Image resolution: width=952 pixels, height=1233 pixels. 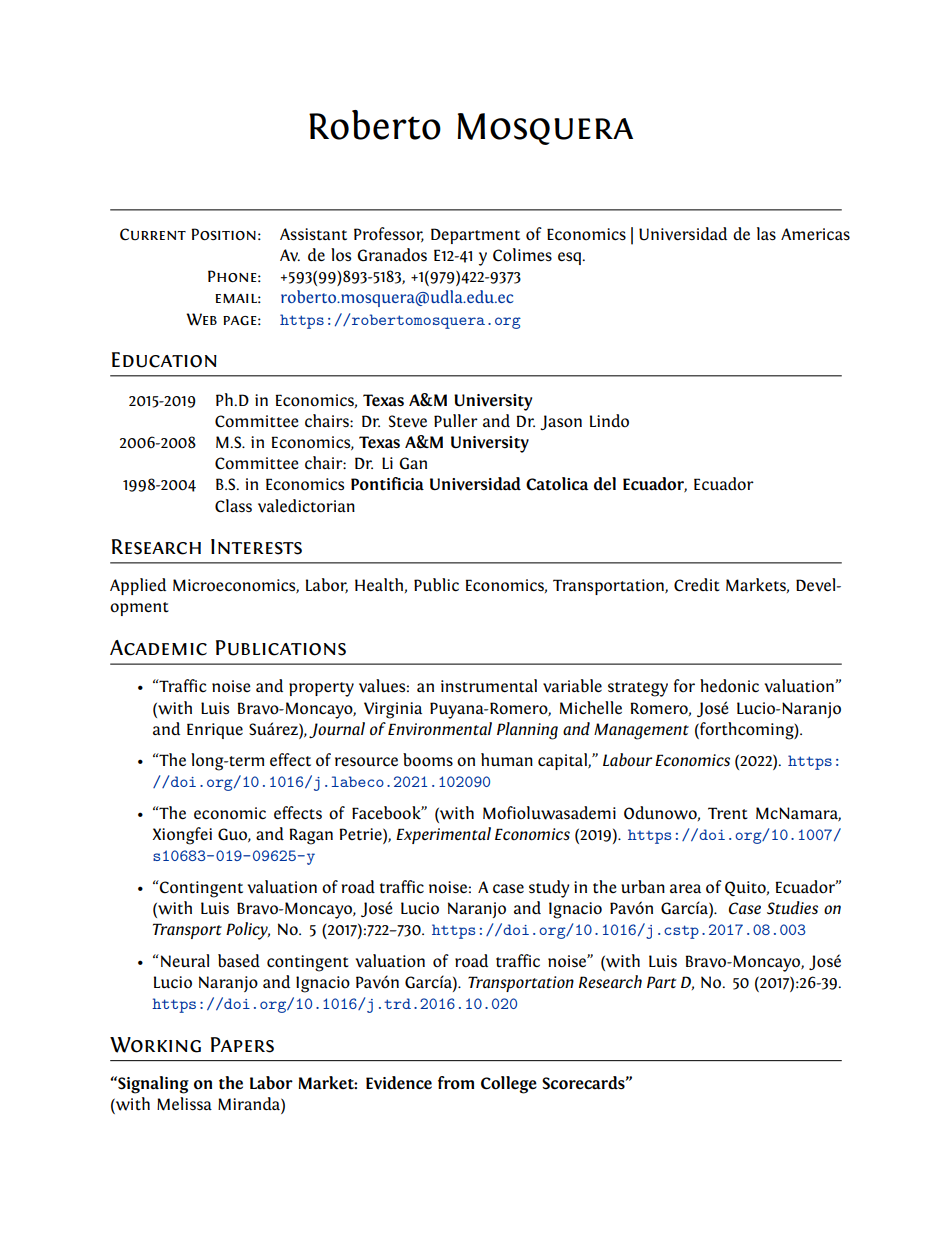 What do you see at coordinates (215, 731) in the screenshot?
I see `Enrique` at bounding box center [215, 731].
